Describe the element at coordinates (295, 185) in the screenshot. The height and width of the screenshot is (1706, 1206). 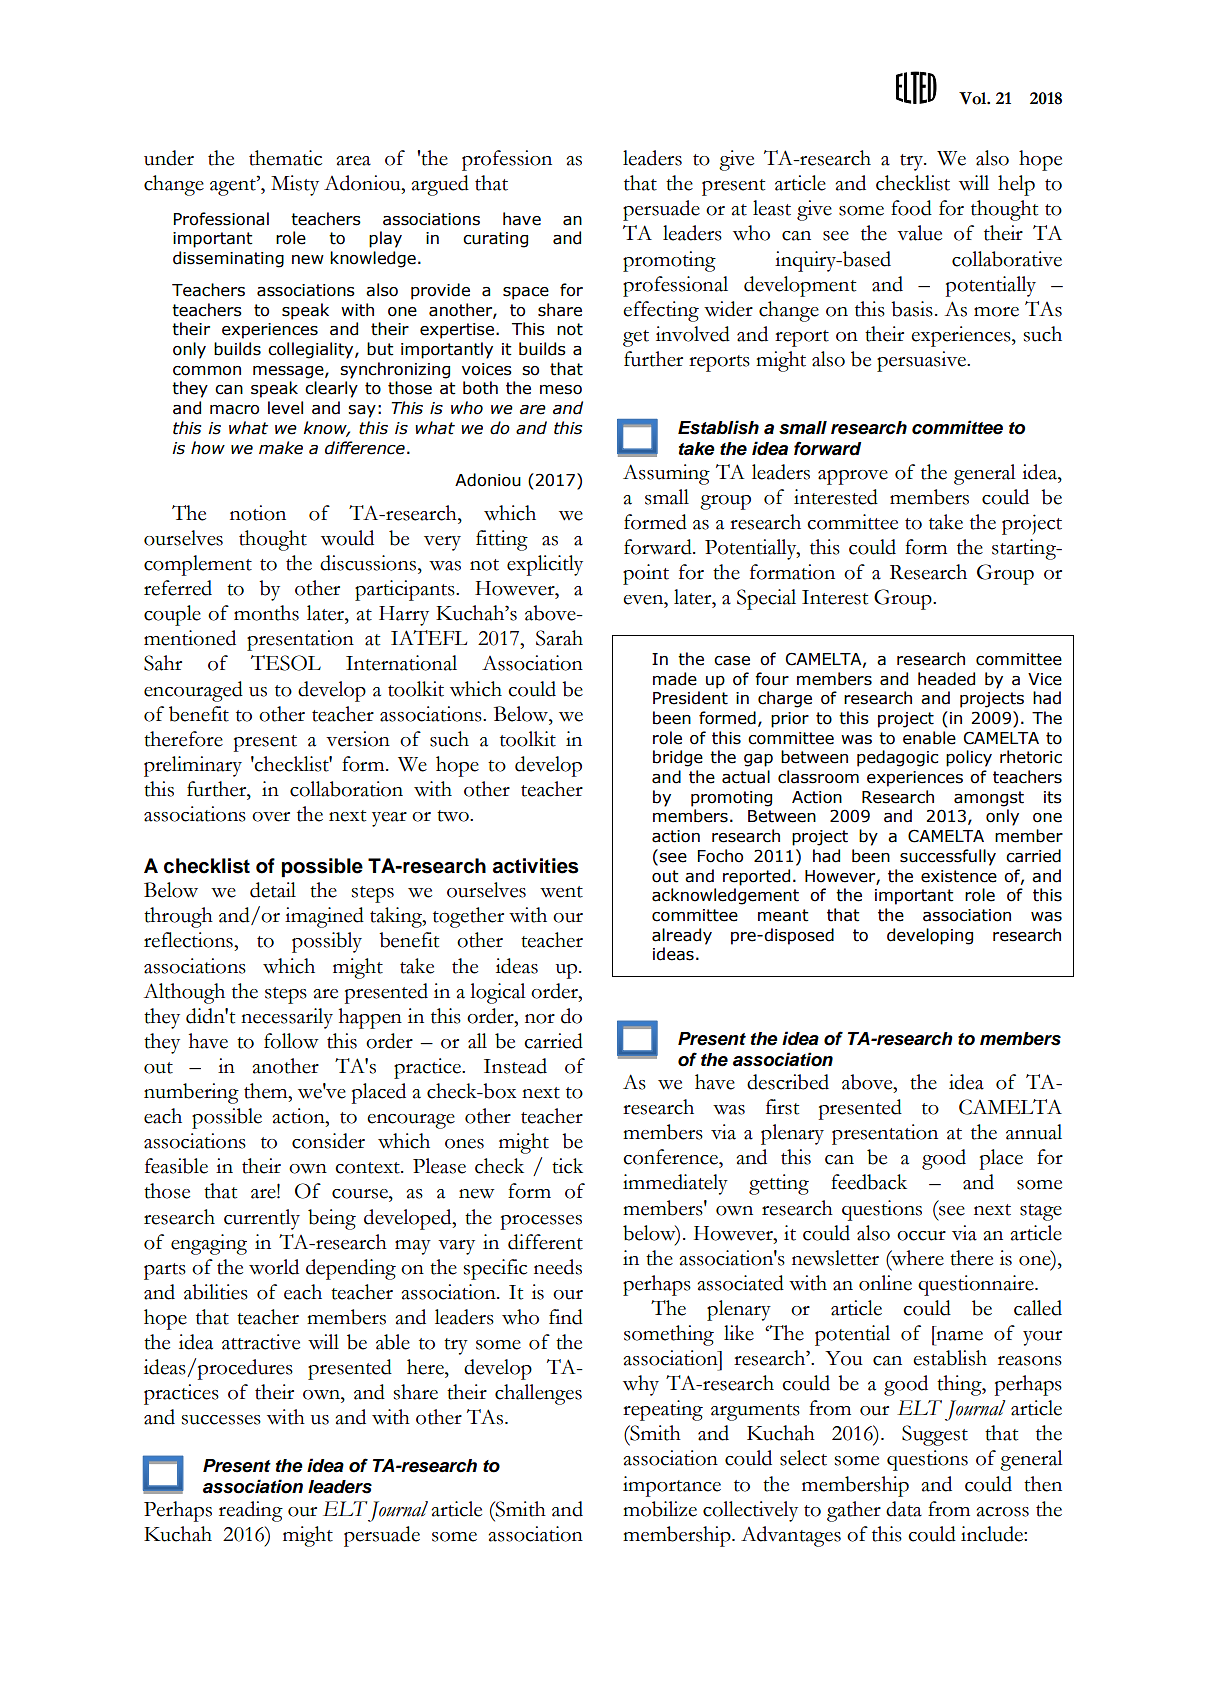
I see `Misty` at that location.
